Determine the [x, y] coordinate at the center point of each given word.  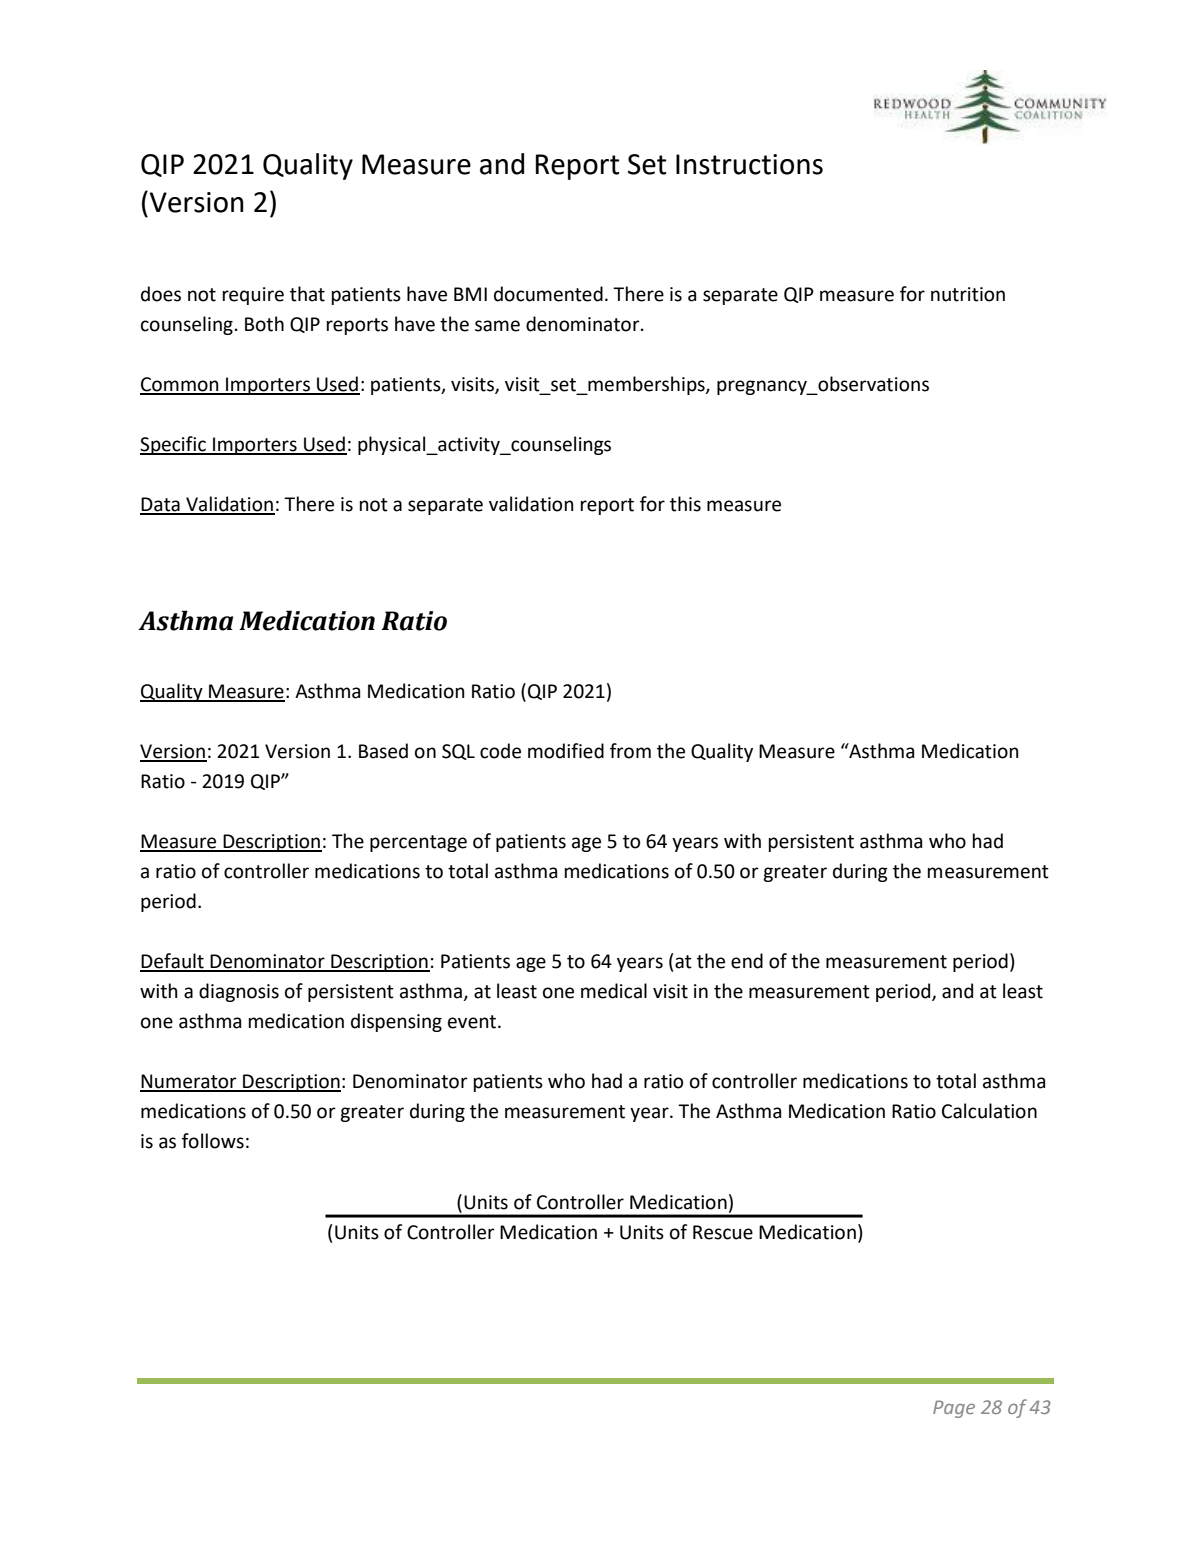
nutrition [968, 294]
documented [548, 294]
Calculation [989, 1111]
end [747, 961]
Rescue [723, 1232]
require [253, 296]
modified [566, 751]
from [630, 751]
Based [383, 751]
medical [614, 991]
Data [161, 505]
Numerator [189, 1082]
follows [213, 1141]
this [685, 504]
